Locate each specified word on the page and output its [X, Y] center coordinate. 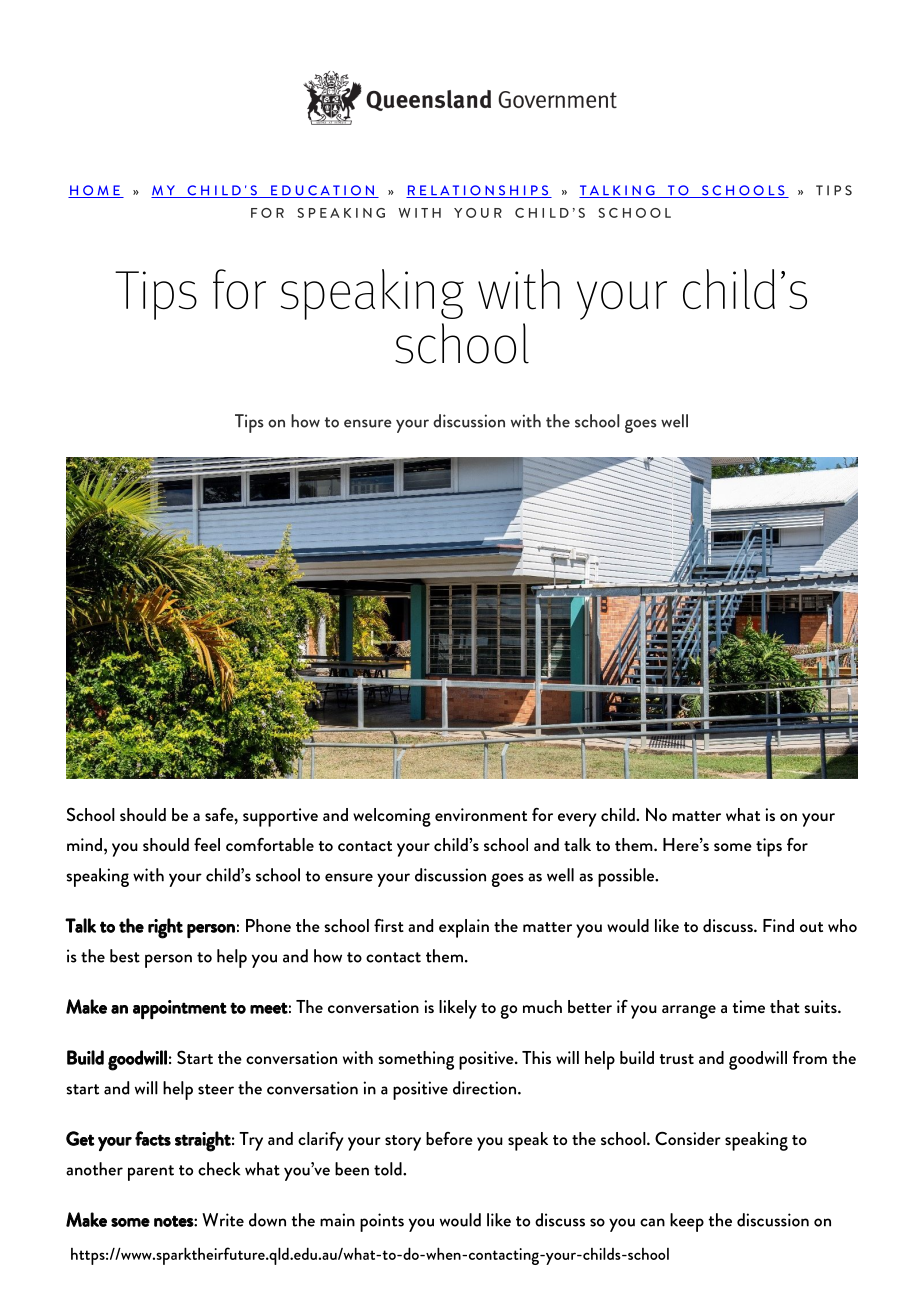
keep [687, 1222]
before [449, 1138]
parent [151, 1173]
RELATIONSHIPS [478, 191]
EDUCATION [323, 191]
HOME [95, 191]
